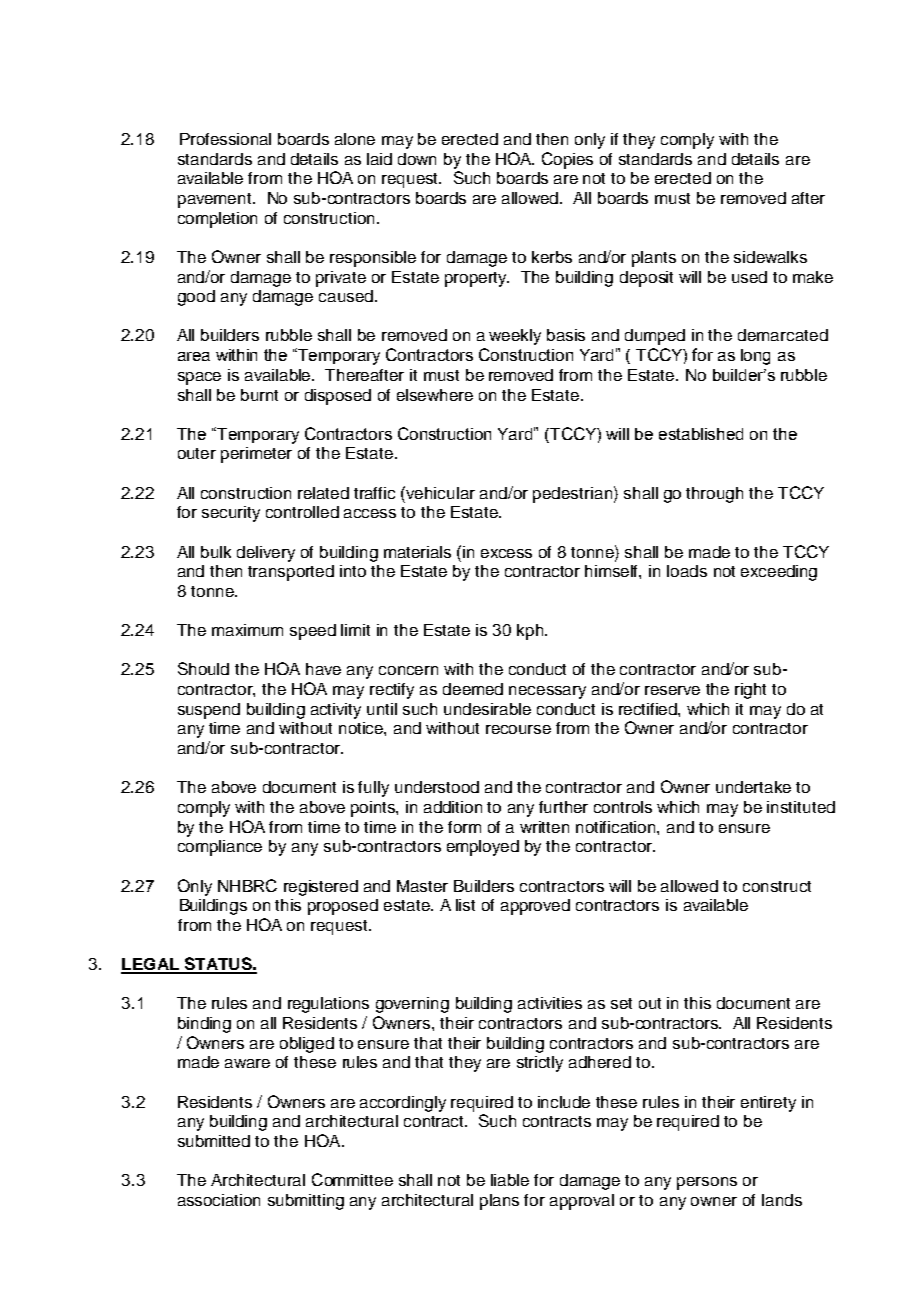 The width and height of the screenshot is (924, 1307). I want to click on liable, so click(510, 1180).
